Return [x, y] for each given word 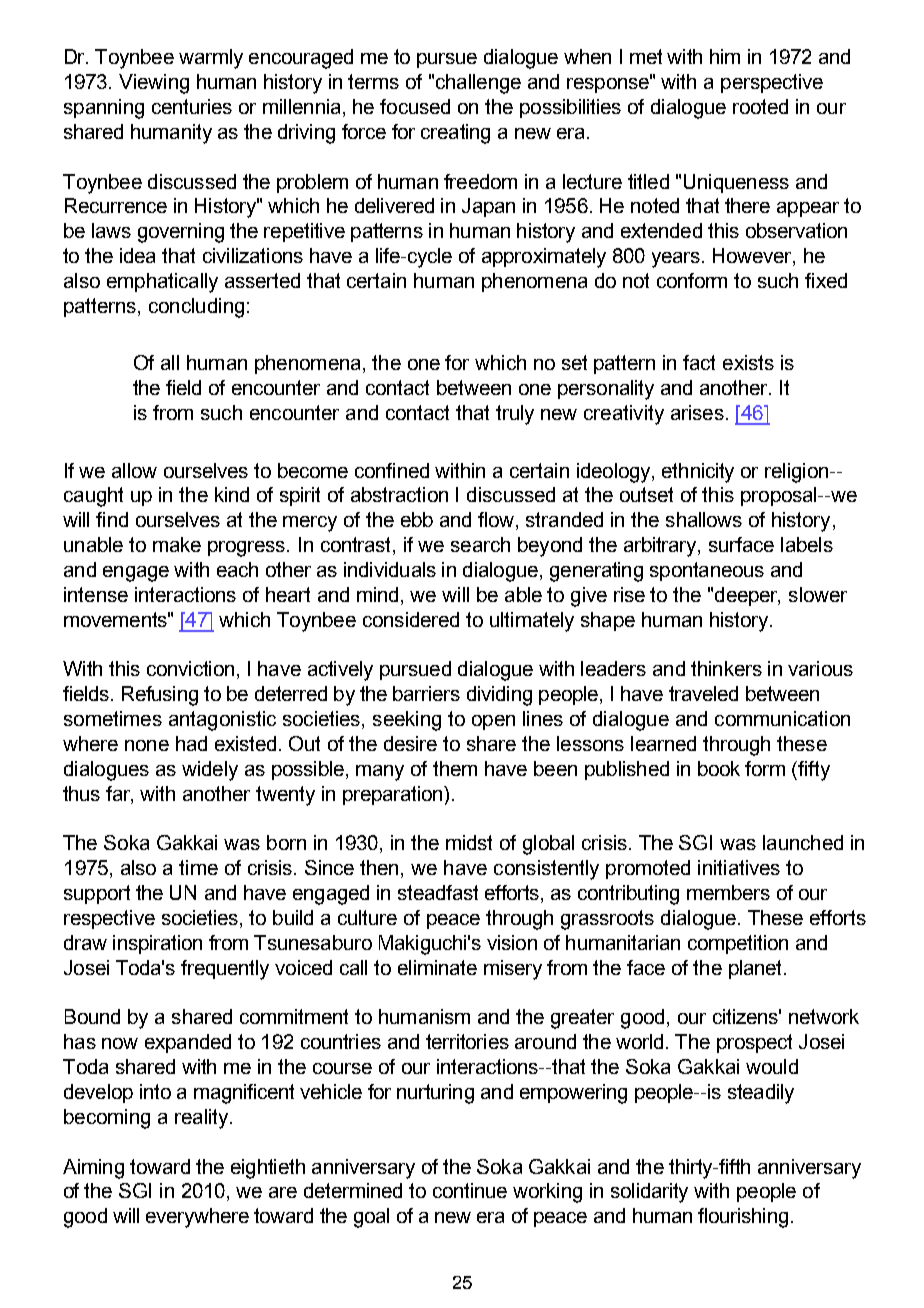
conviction [190, 668]
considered [411, 619]
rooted [760, 106]
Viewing [154, 84]
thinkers [726, 668]
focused [415, 106]
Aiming [93, 1169]
